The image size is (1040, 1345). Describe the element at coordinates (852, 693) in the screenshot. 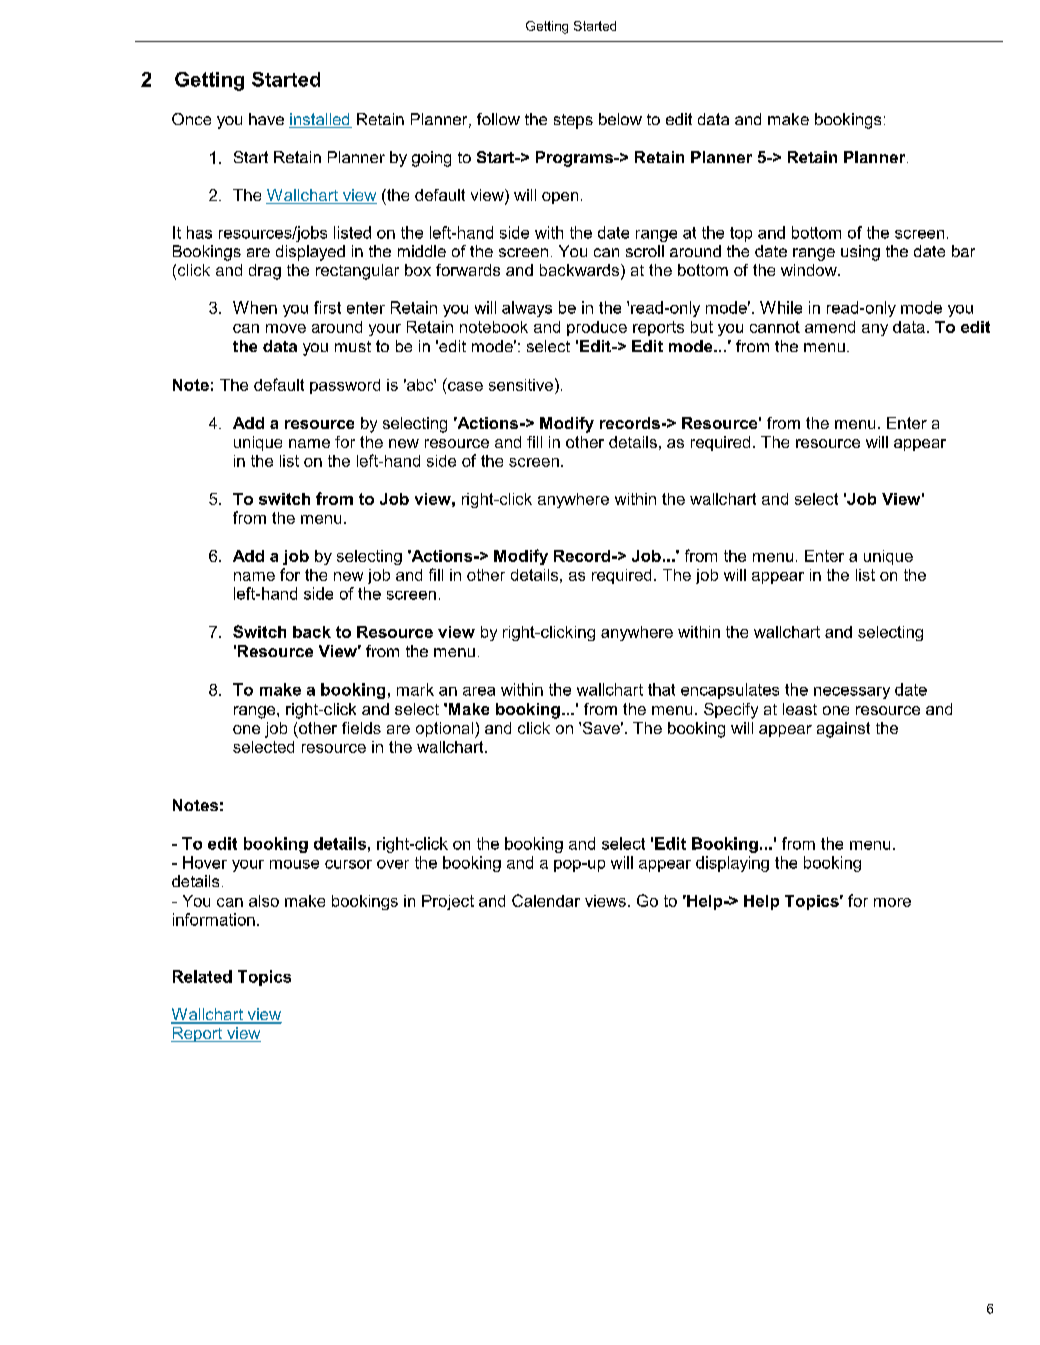

I see `necessary` at that location.
